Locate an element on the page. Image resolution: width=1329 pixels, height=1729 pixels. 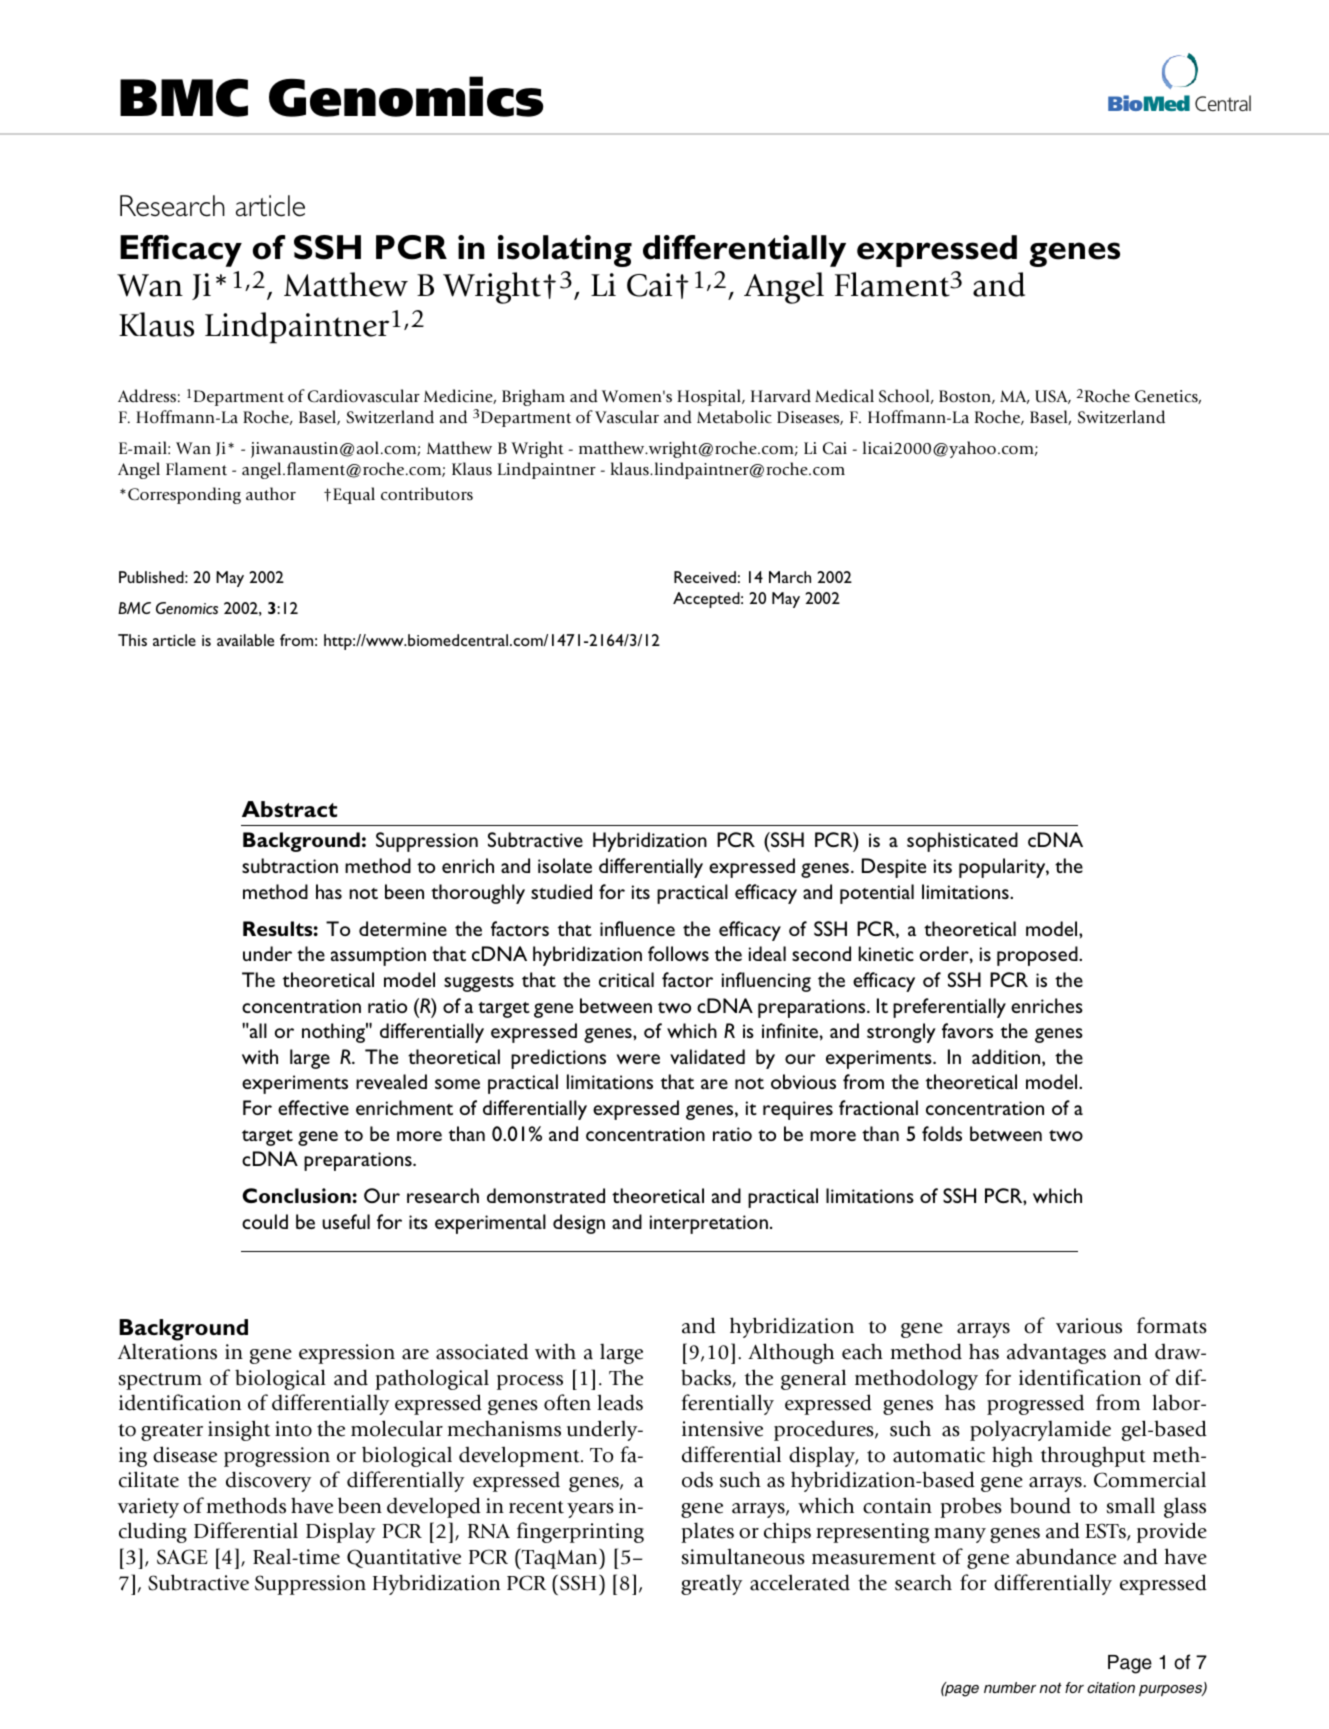
greatly is located at coordinates (711, 1584).
